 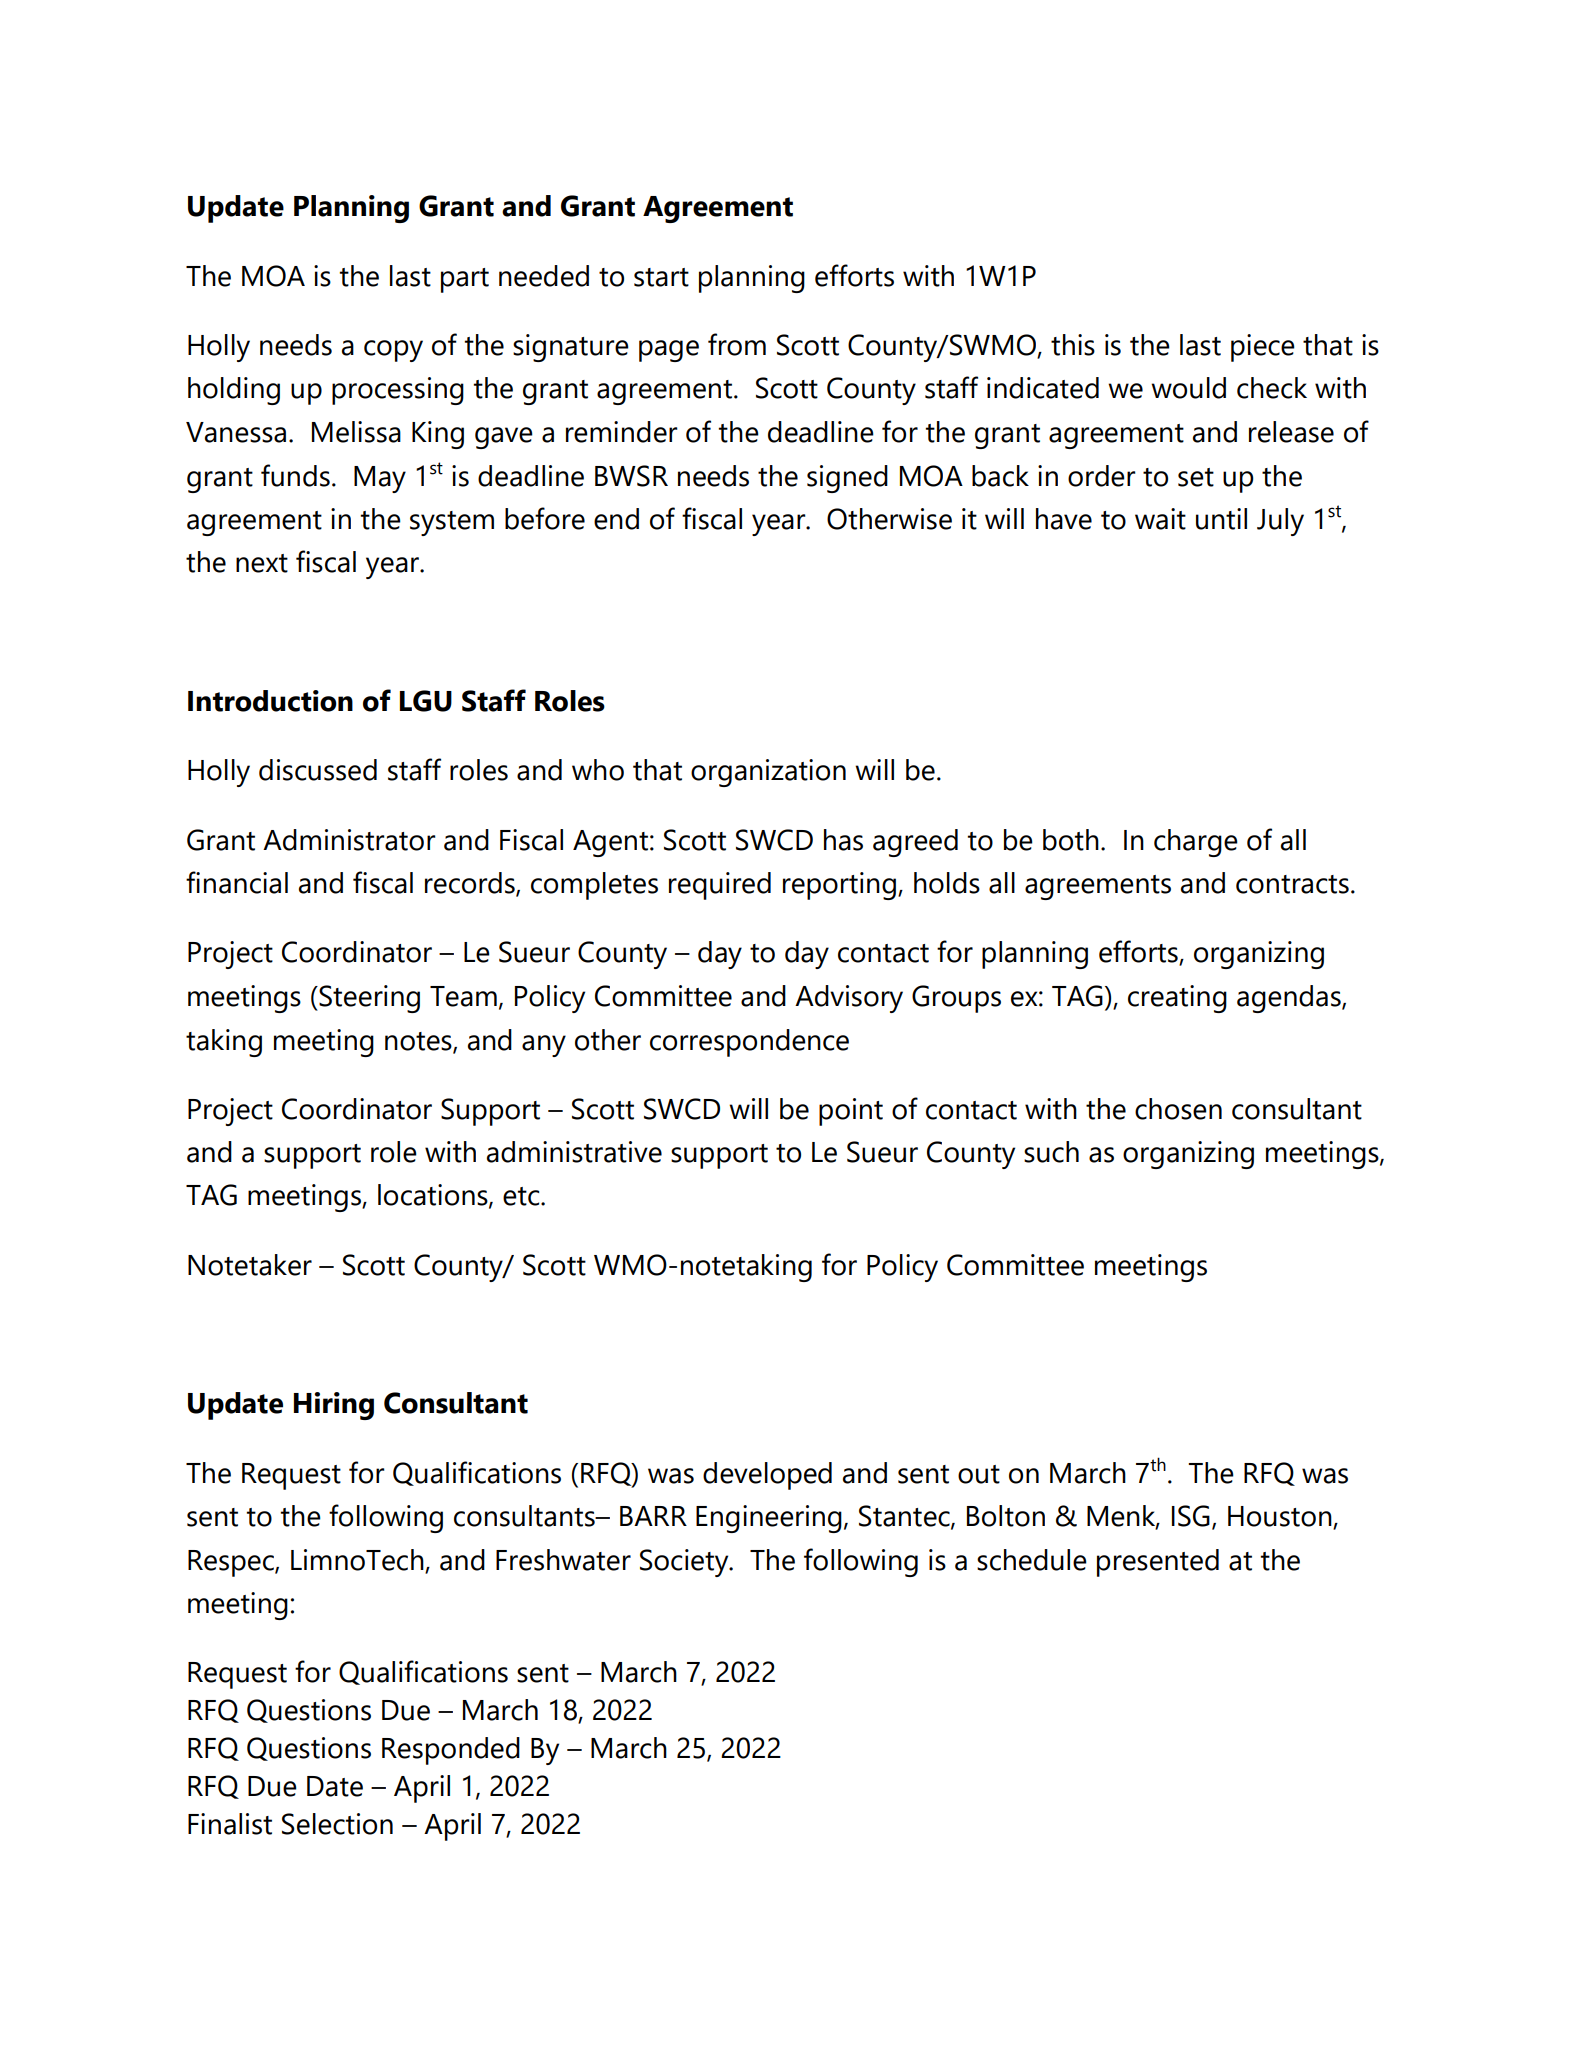 What do you see at coordinates (737, 344) in the screenshot?
I see `from` at bounding box center [737, 344].
